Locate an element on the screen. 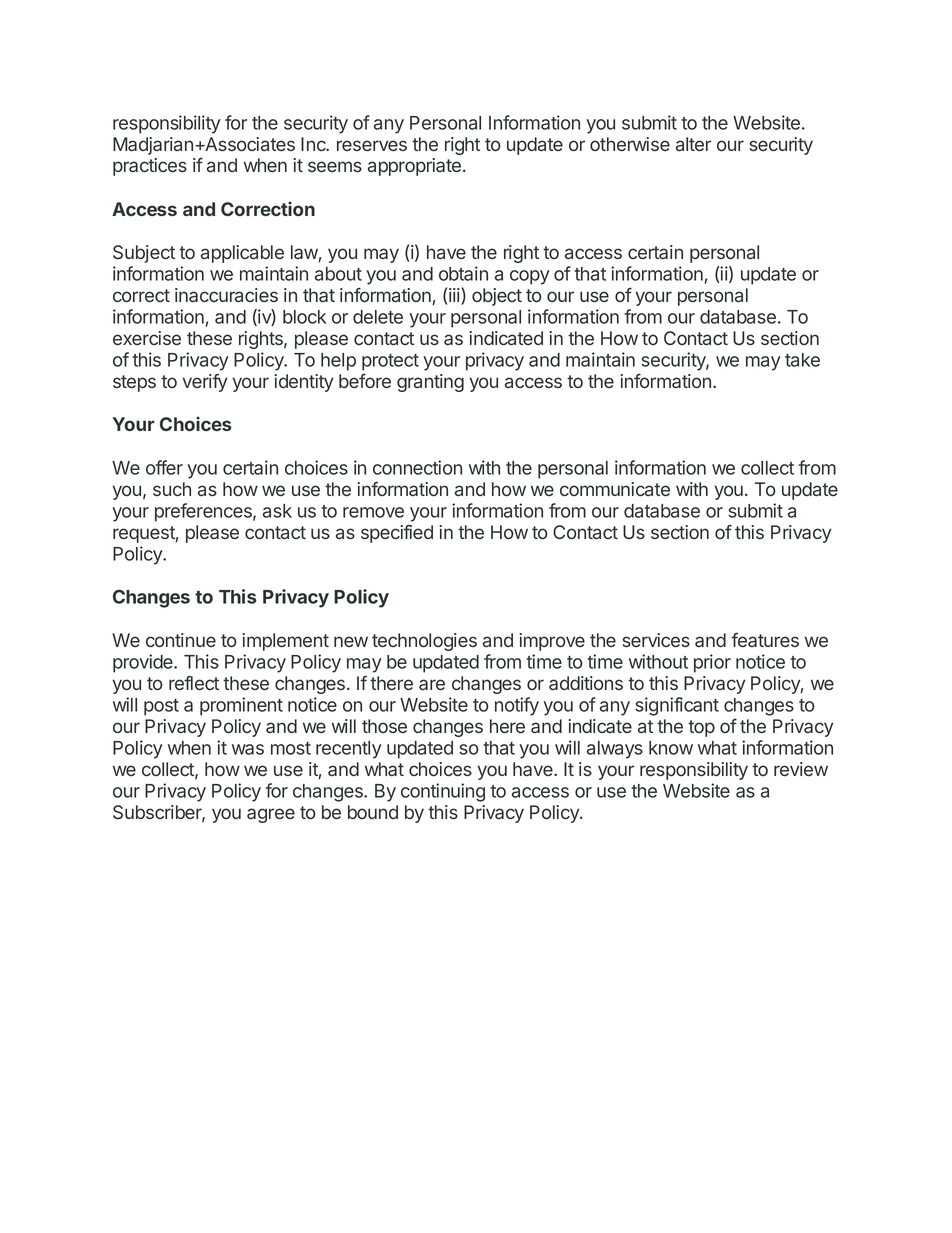 The width and height of the screenshot is (952, 1233). agree is located at coordinates (271, 815).
